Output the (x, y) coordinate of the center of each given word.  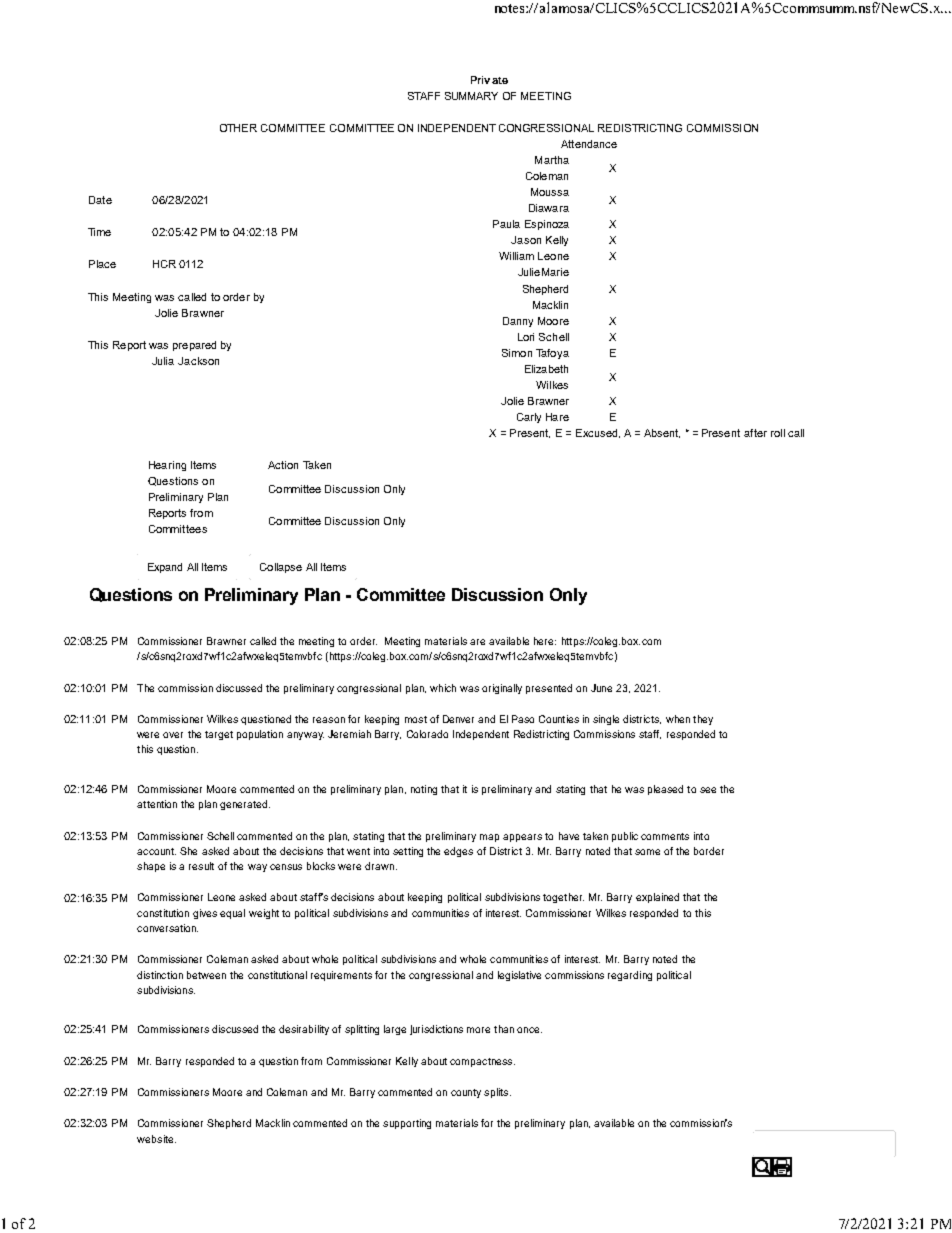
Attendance (589, 144)
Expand (165, 568)
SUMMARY (471, 96)
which (443, 688)
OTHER (238, 128)
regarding (630, 976)
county (466, 1093)
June (601, 688)
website (156, 1139)
